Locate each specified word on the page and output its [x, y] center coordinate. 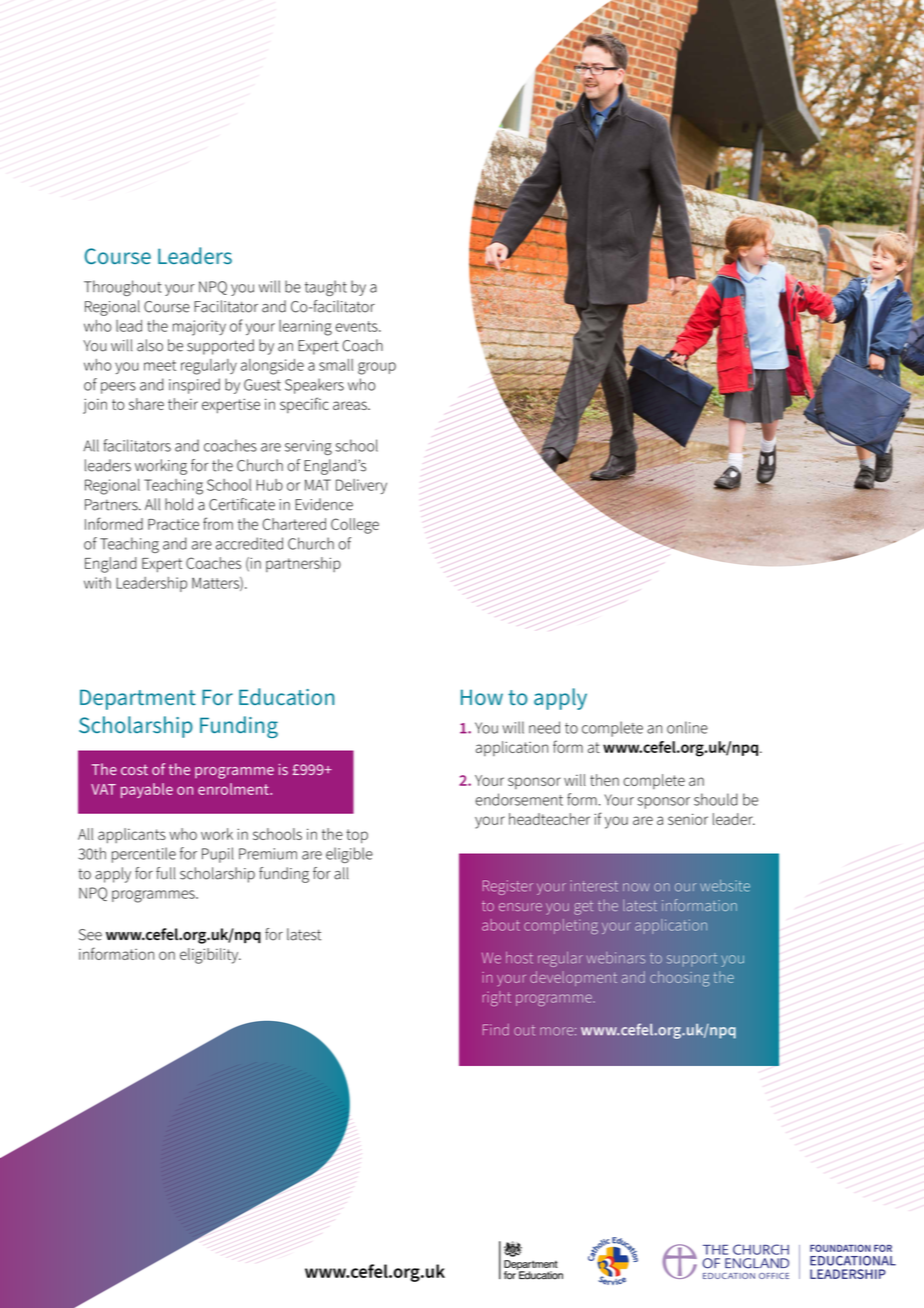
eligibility [210, 956]
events [357, 326]
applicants [132, 835]
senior [688, 819]
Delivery [361, 486]
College [355, 526]
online [687, 727]
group [377, 368]
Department [138, 699]
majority [199, 328]
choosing [680, 979]
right [497, 998]
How [482, 697]
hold [179, 504]
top [357, 836]
